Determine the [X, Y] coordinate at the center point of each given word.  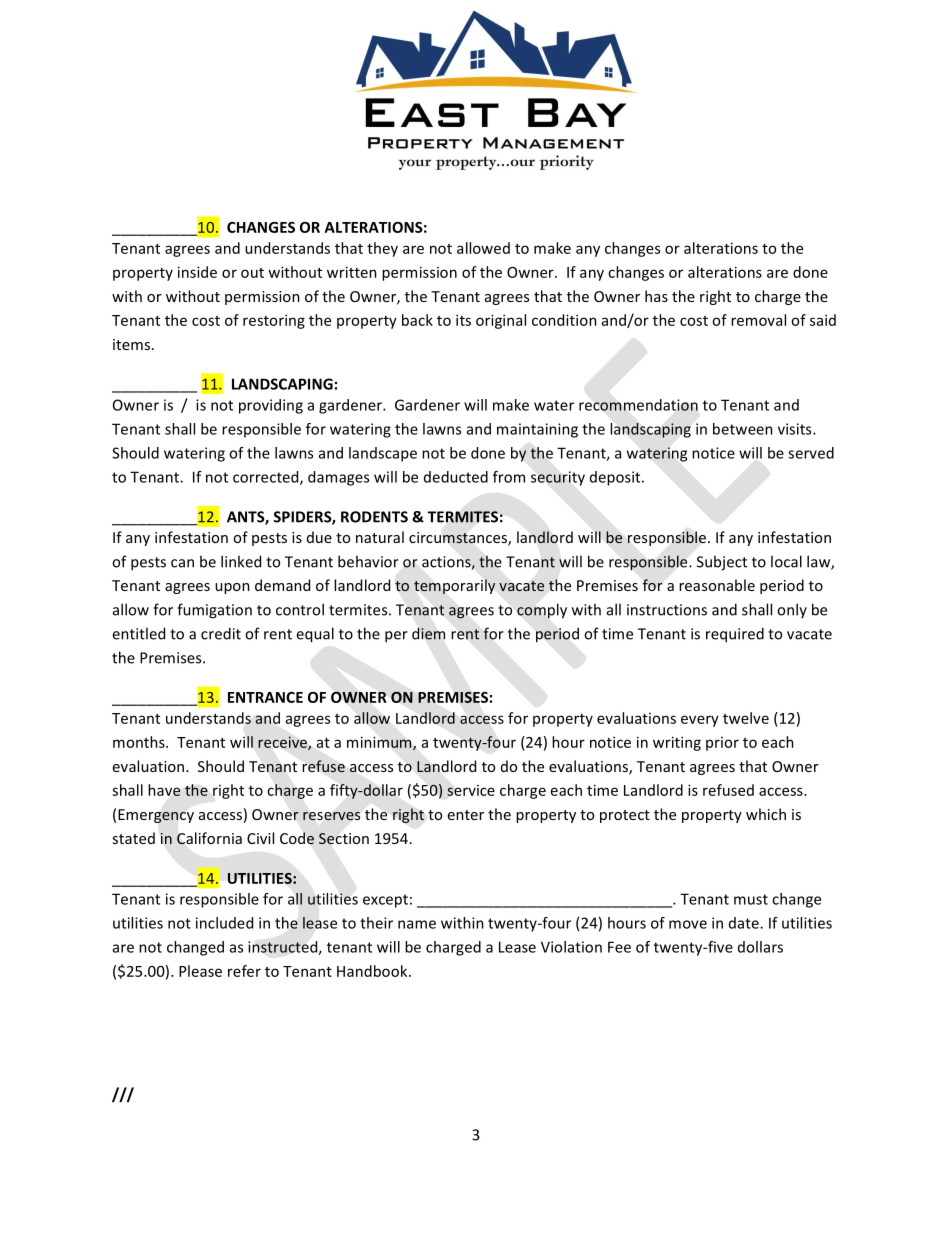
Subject [722, 563]
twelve [746, 718]
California [209, 838]
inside [197, 272]
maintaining [537, 430]
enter [466, 815]
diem [428, 633]
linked [241, 561]
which [766, 814]
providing [271, 406]
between [743, 429]
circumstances [459, 539]
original [501, 321]
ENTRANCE [265, 697]
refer [244, 971]
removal [758, 320]
